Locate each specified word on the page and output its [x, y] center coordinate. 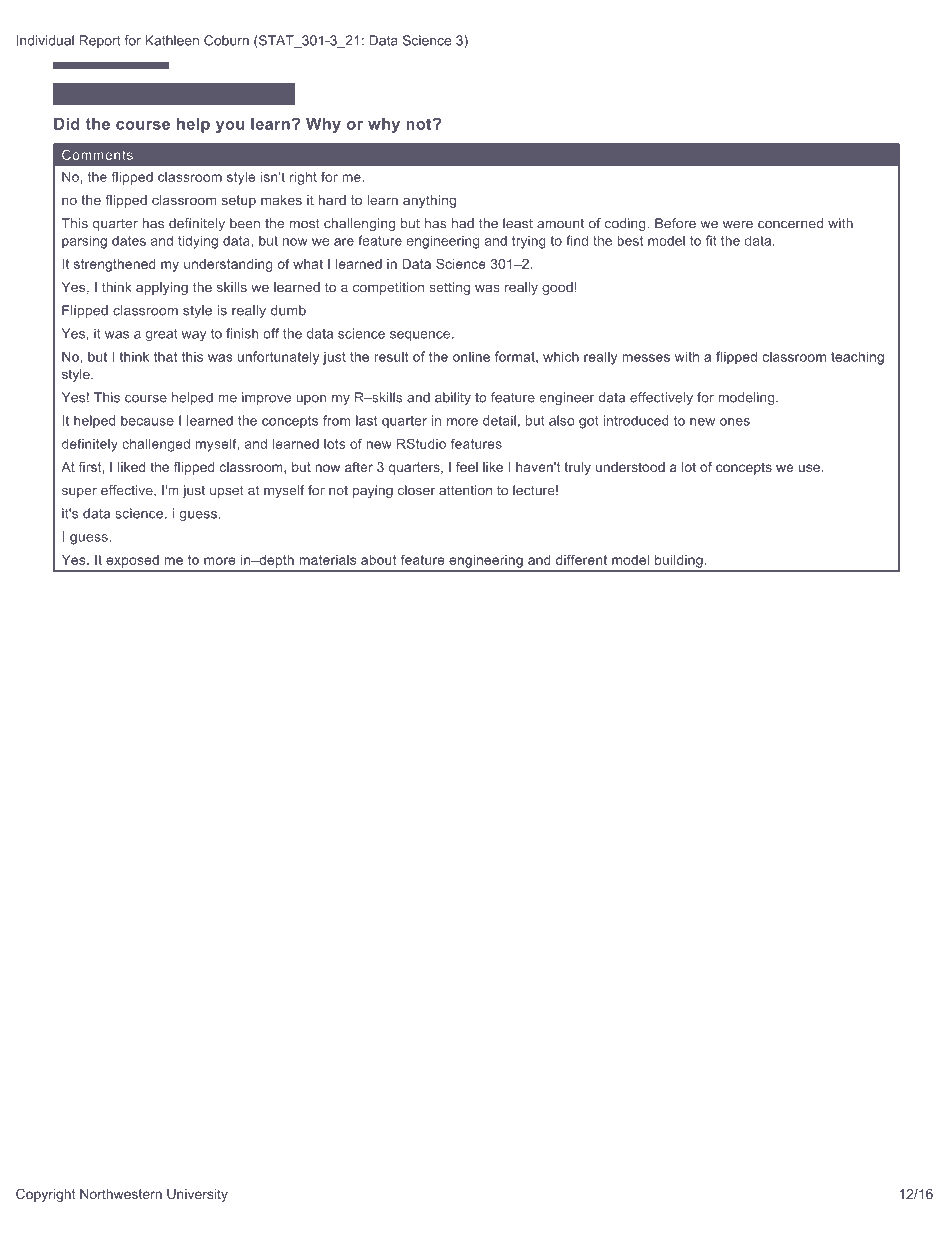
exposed [133, 561]
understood [630, 467]
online [471, 357]
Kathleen [172, 40]
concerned [790, 223]
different [581, 559]
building [678, 561]
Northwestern [121, 1194]
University [197, 1195]
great [161, 335]
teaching [857, 358]
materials [328, 560]
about [378, 560]
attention [465, 490]
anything [429, 201]
